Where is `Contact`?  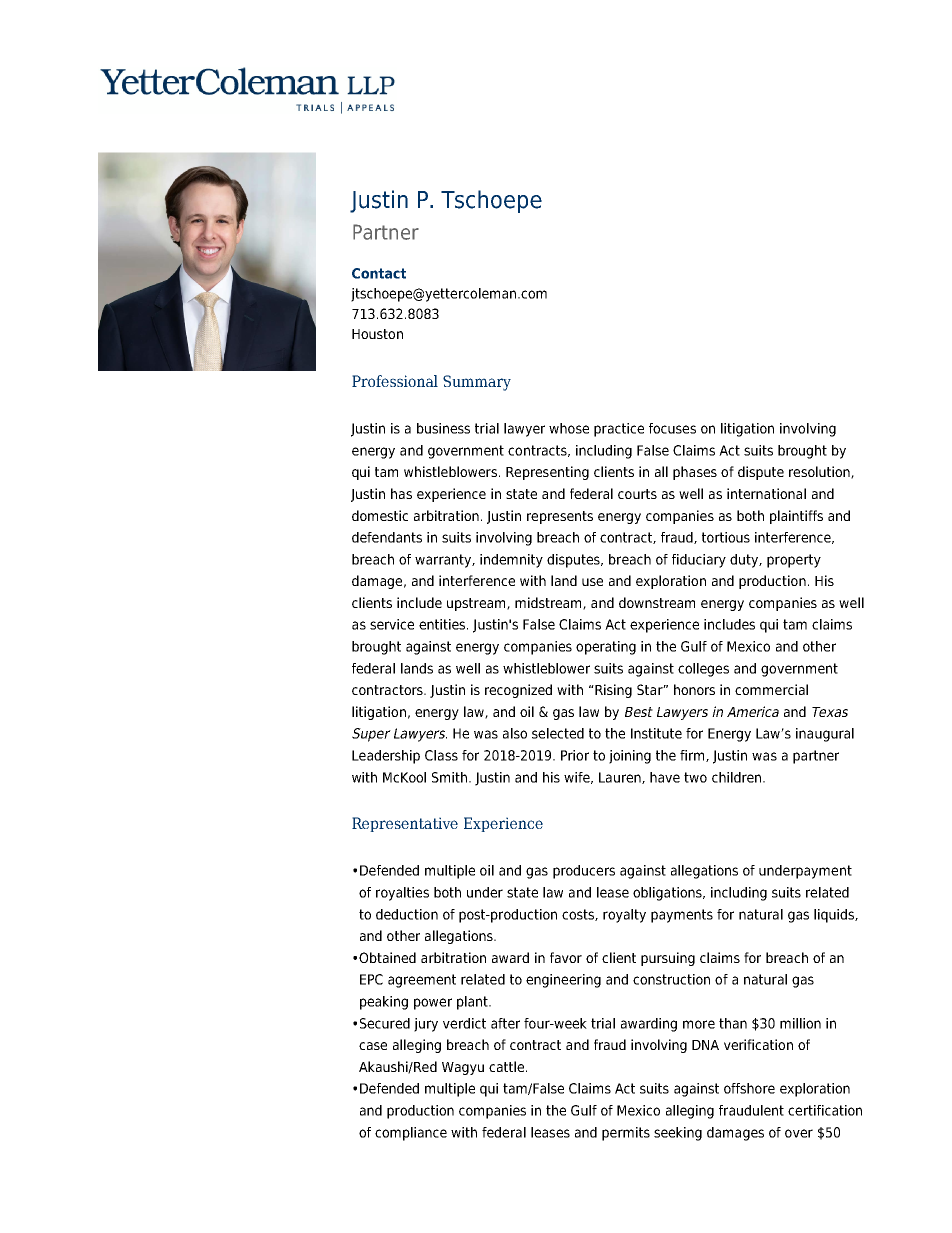 Contact is located at coordinates (379, 273).
